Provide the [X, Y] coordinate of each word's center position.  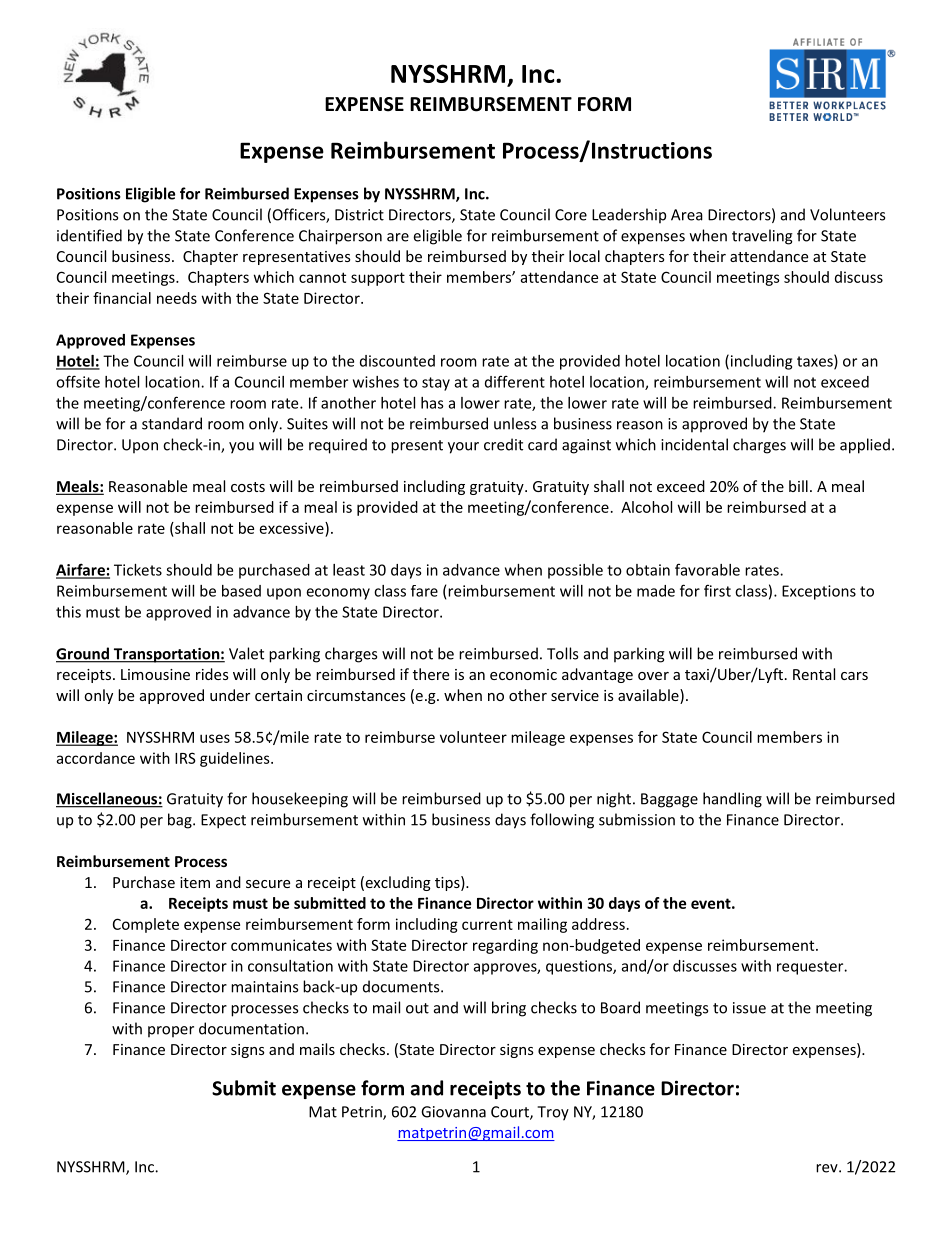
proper [171, 1032]
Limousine [155, 674]
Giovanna [453, 1112]
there [431, 674]
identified [89, 235]
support [378, 279]
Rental [814, 674]
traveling [762, 237]
